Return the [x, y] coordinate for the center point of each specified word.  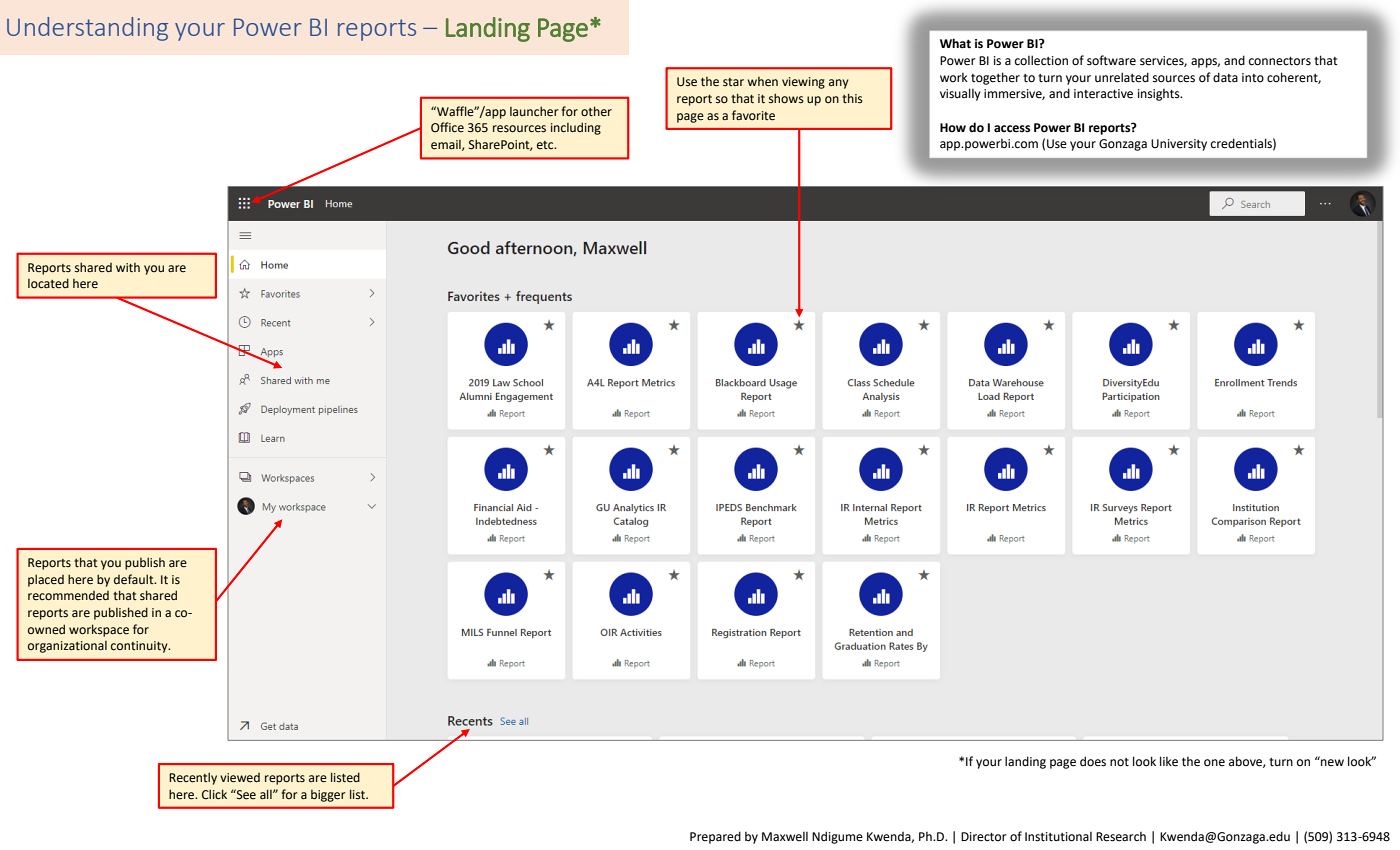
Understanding [87, 29]
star [733, 82]
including [576, 128]
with [128, 267]
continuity [140, 647]
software [1111, 60]
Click [214, 794]
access [1012, 129]
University [1179, 145]
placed [46, 580]
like [1169, 761]
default [135, 579]
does [1093, 761]
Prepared [715, 837]
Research [1121, 837]
